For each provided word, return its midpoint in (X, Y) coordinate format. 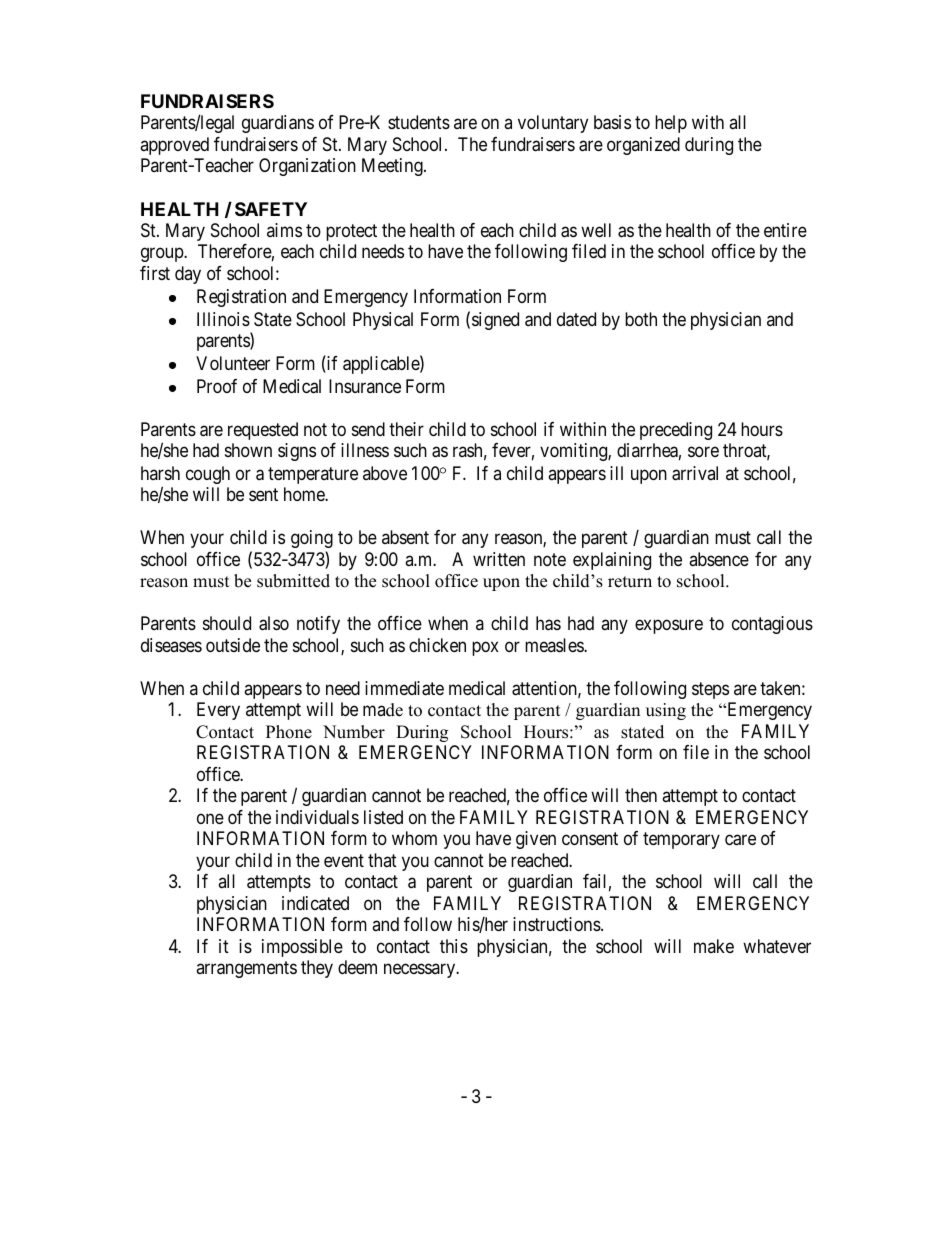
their (406, 429)
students (419, 122)
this (454, 946)
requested (263, 431)
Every (218, 711)
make (714, 946)
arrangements (246, 969)
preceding (676, 431)
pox (485, 648)
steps (710, 690)
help (671, 124)
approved (174, 146)
